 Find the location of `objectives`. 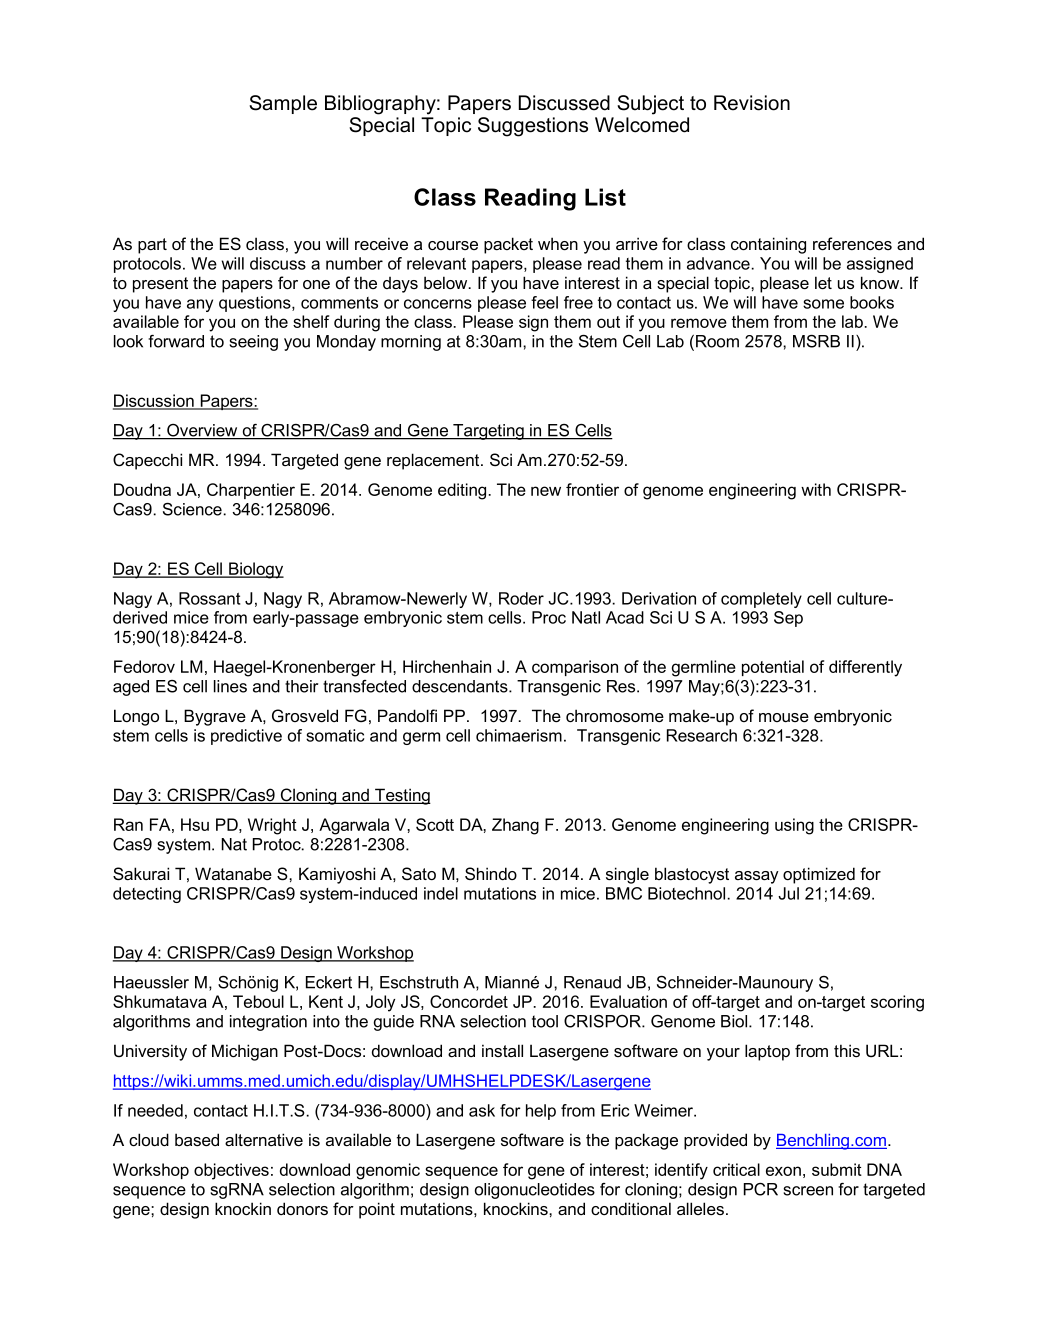

objectives is located at coordinates (231, 1171).
